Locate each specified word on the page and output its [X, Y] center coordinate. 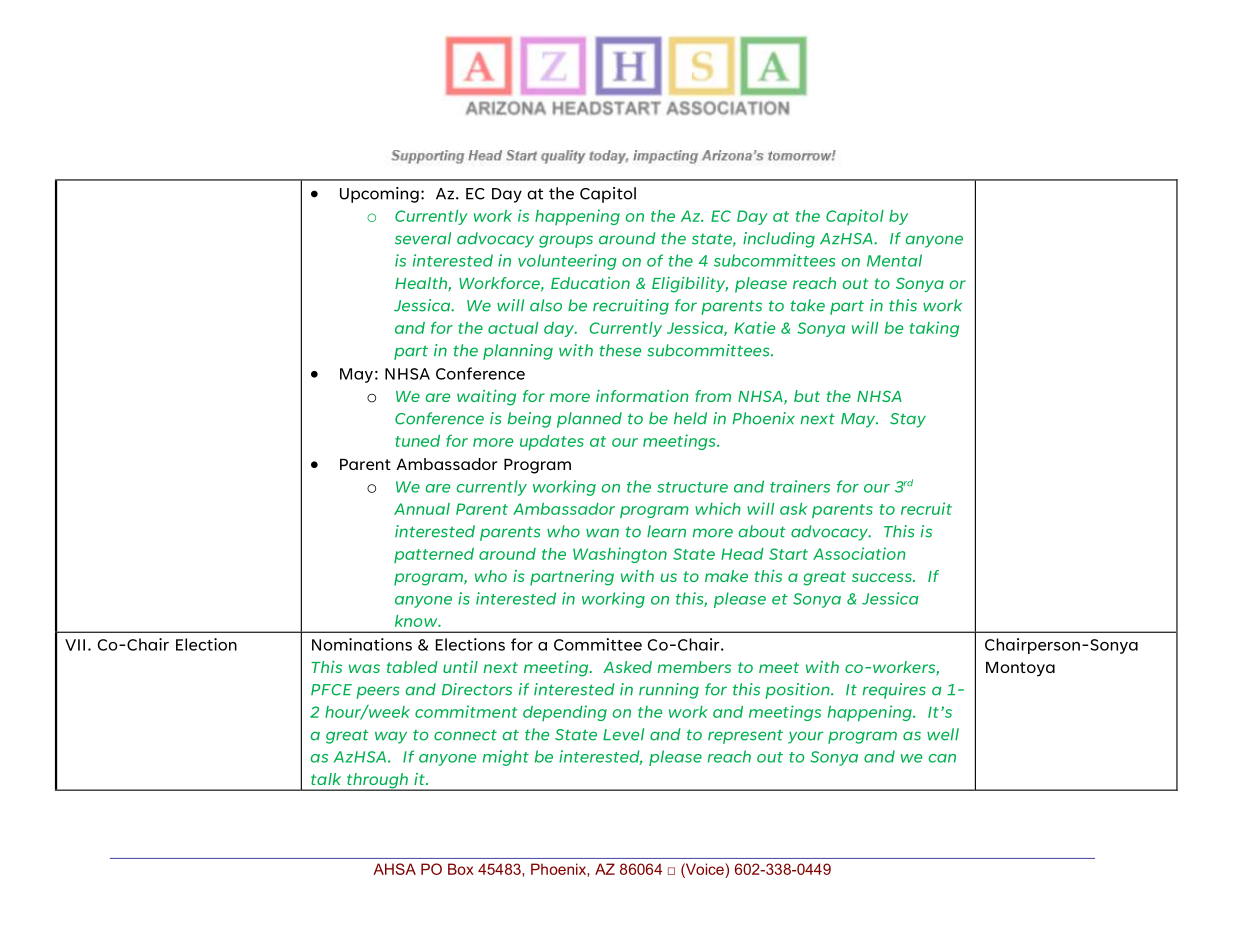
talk [326, 779]
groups [566, 241]
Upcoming [379, 195]
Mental [894, 260]
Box [461, 869]
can [942, 758]
